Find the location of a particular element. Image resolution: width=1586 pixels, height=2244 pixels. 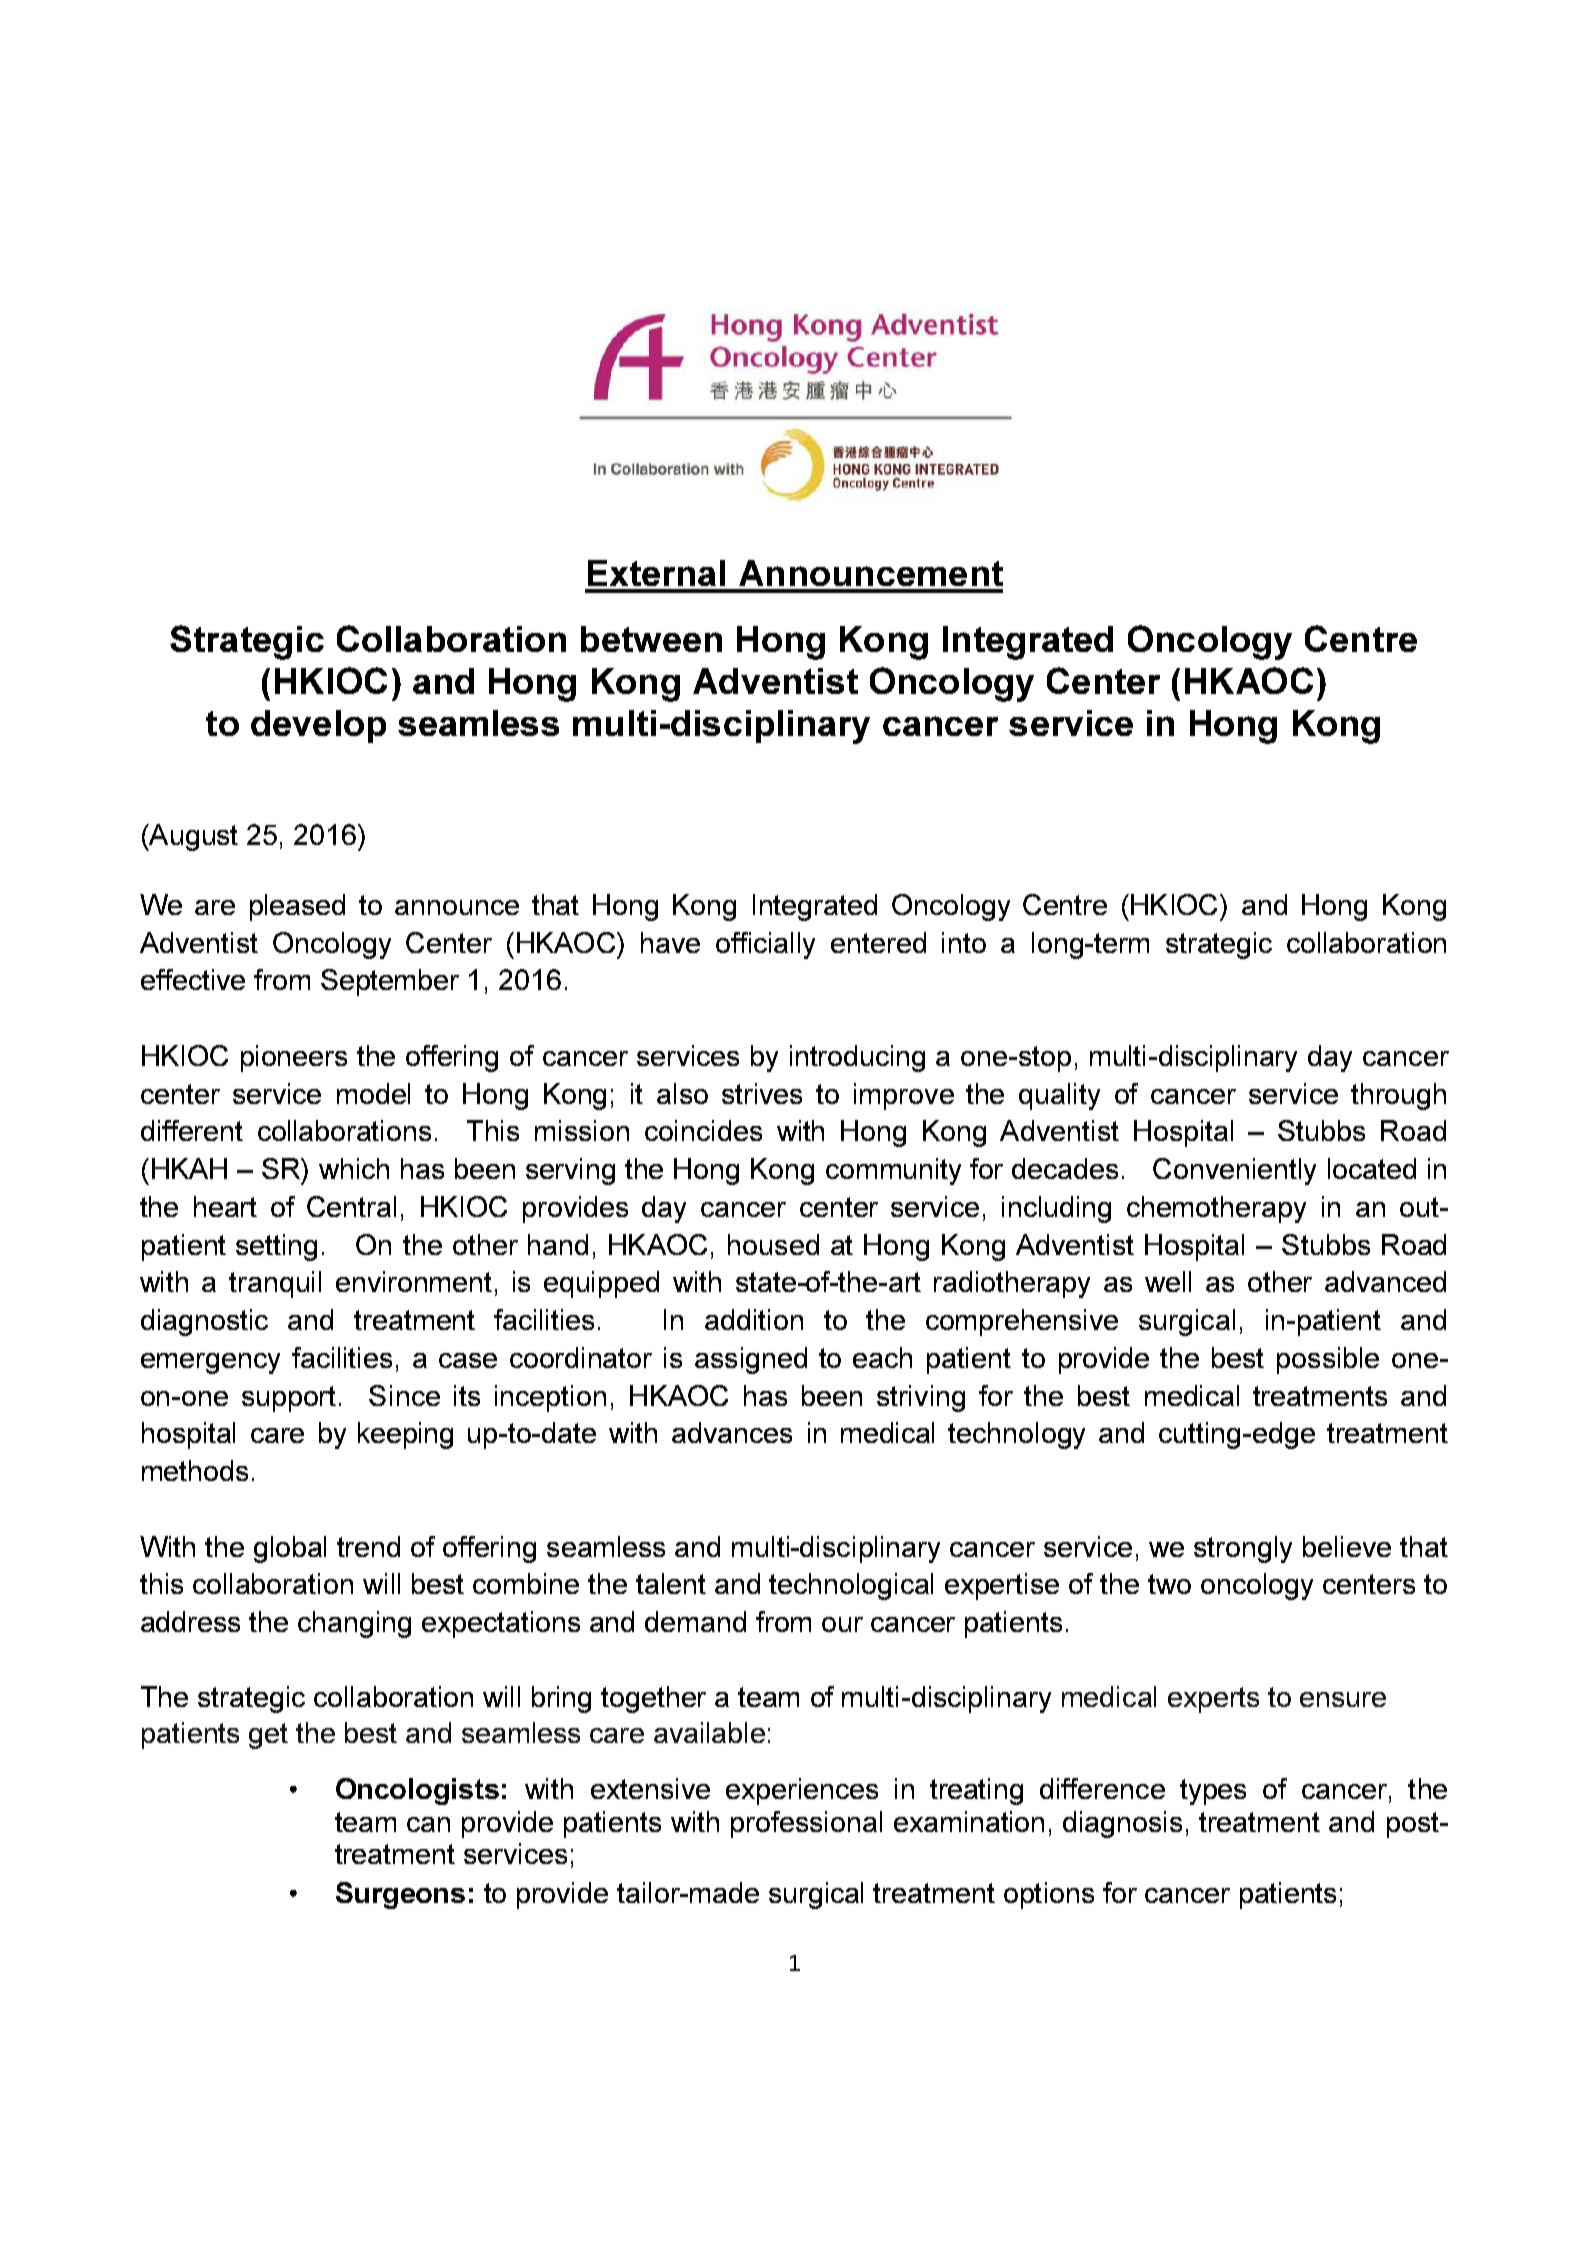

into is located at coordinates (964, 942).
